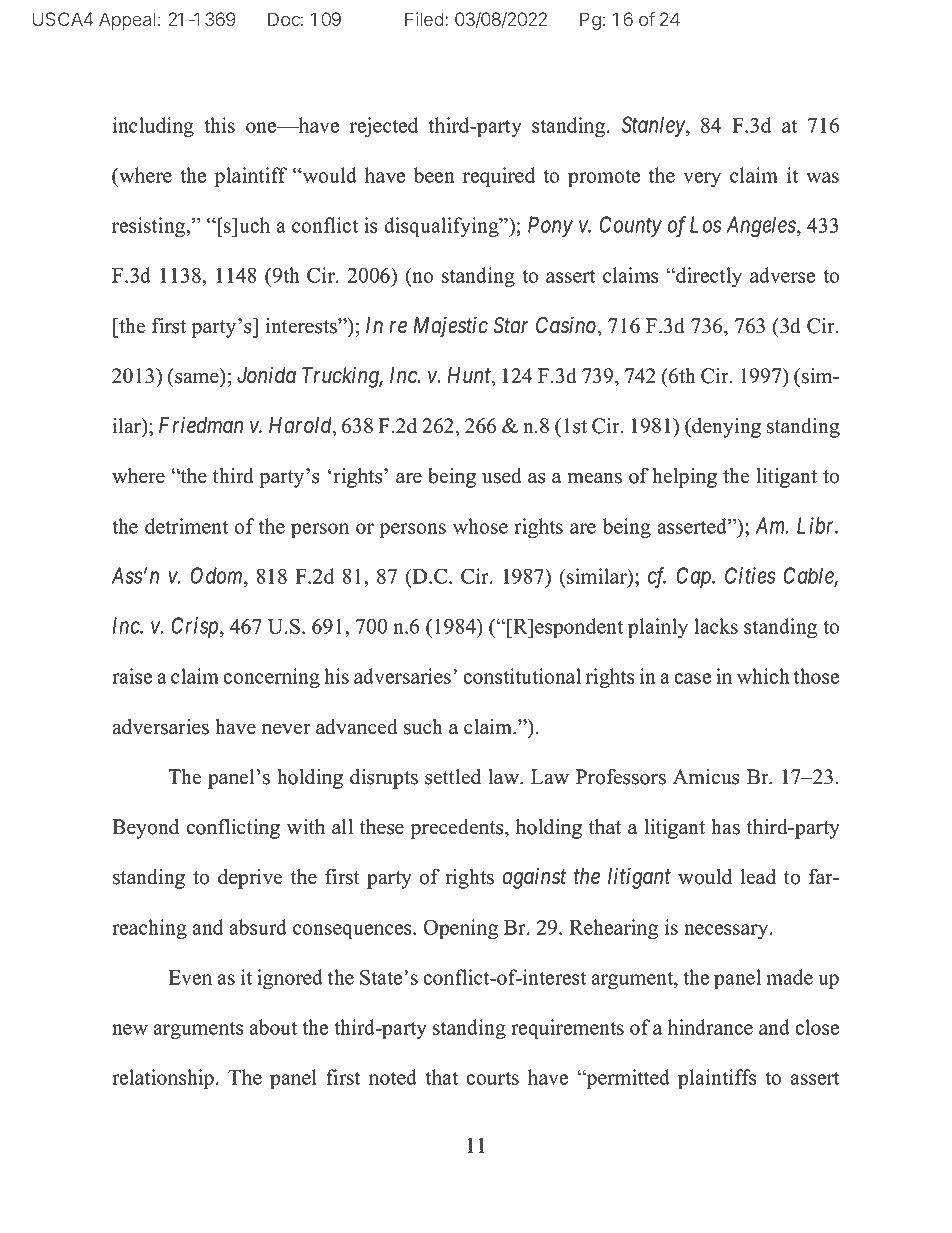 The image size is (952, 1233). I want to click on Appeal, so click(127, 21).
